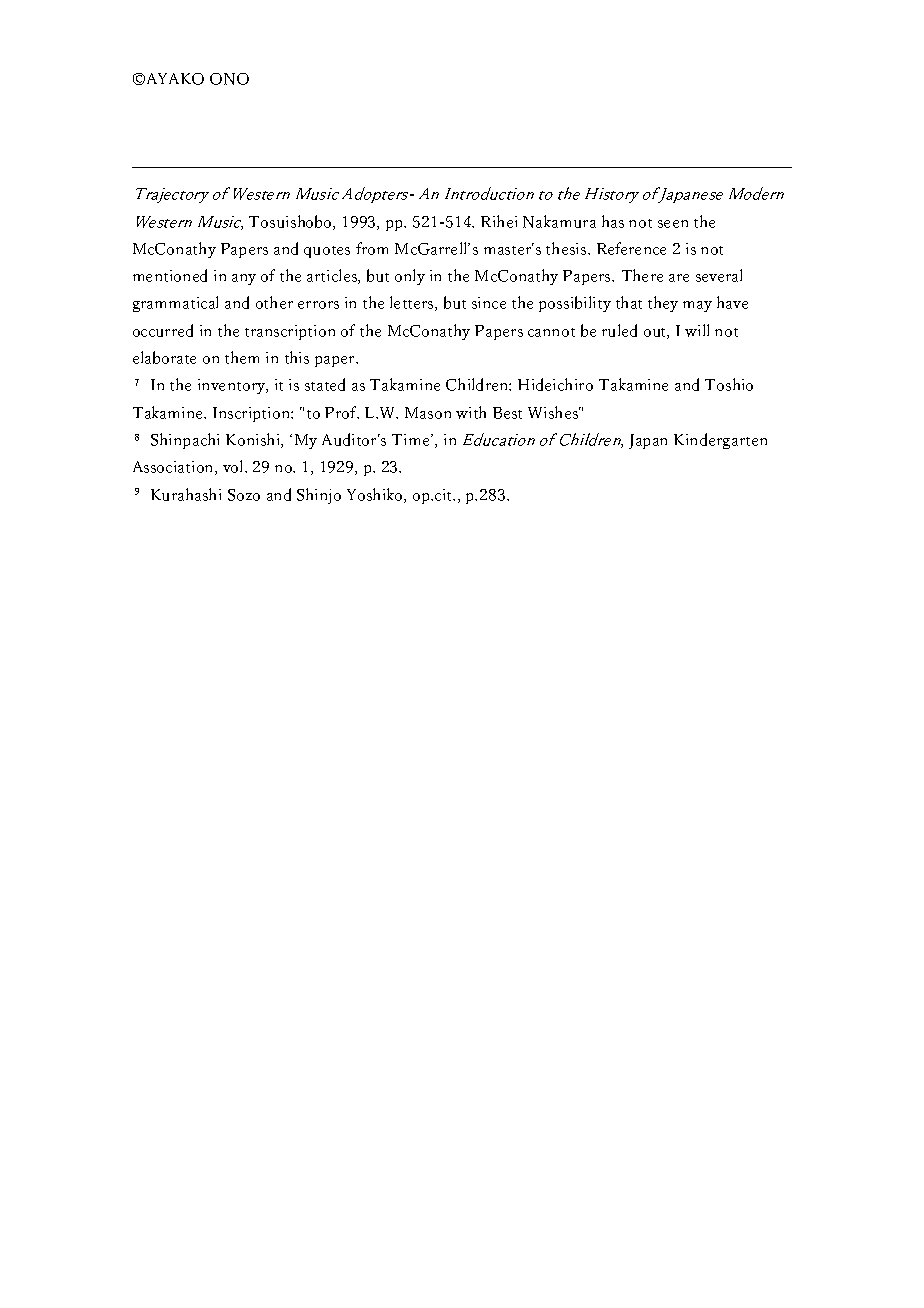  Describe the element at coordinates (673, 224) in the screenshot. I see `seen` at that location.
